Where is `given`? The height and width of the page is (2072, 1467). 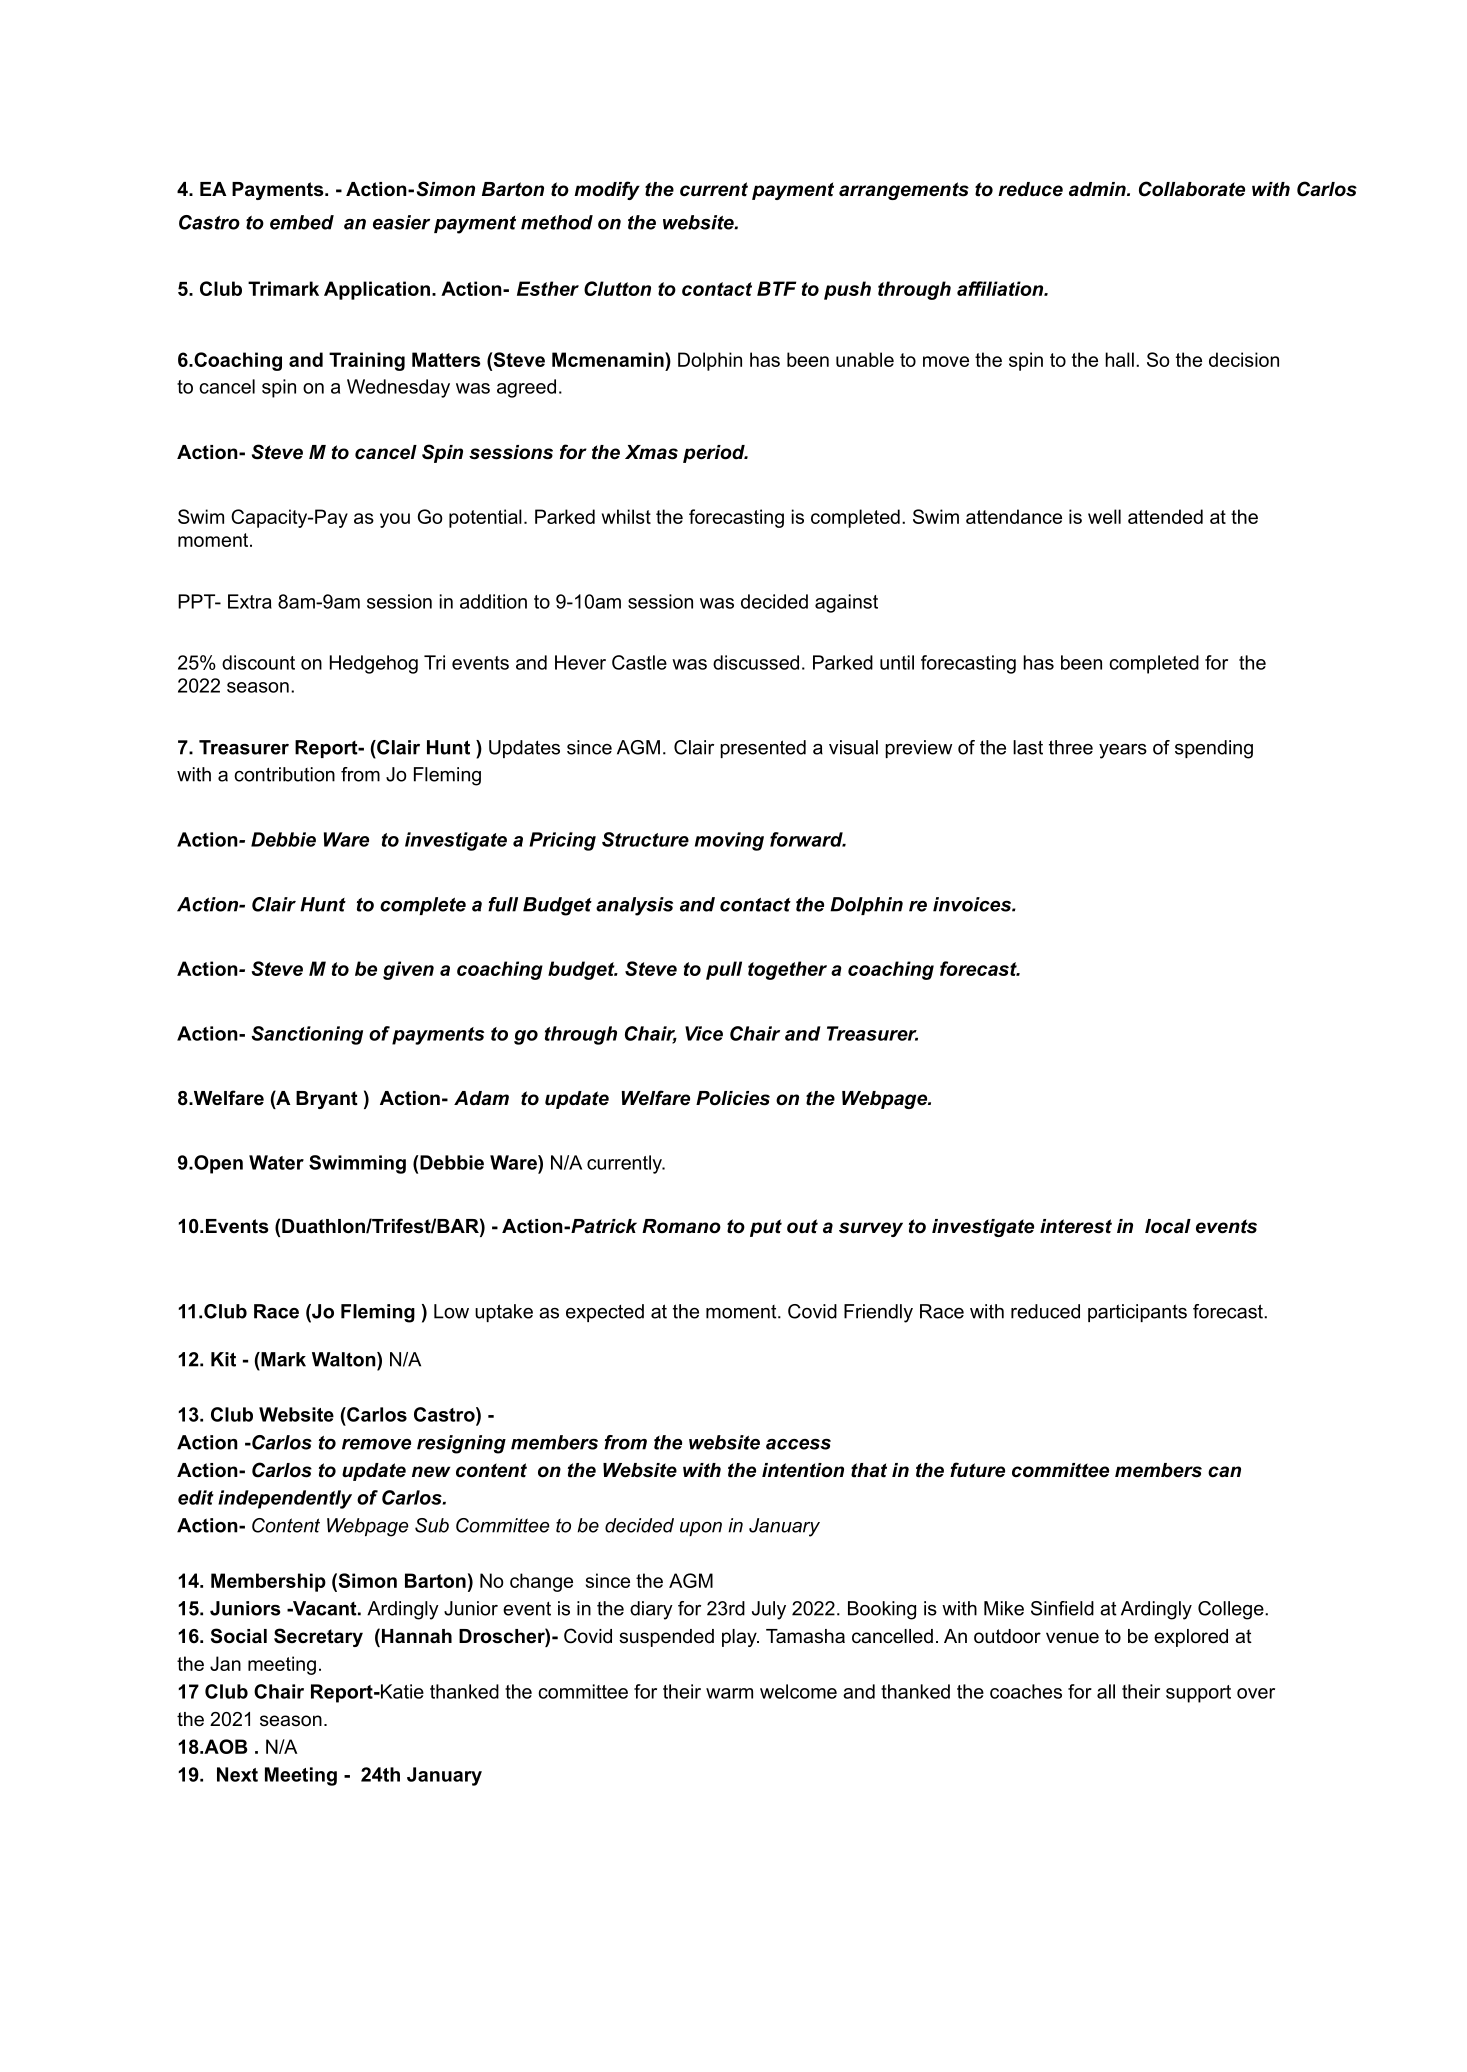 given is located at coordinates (408, 970).
